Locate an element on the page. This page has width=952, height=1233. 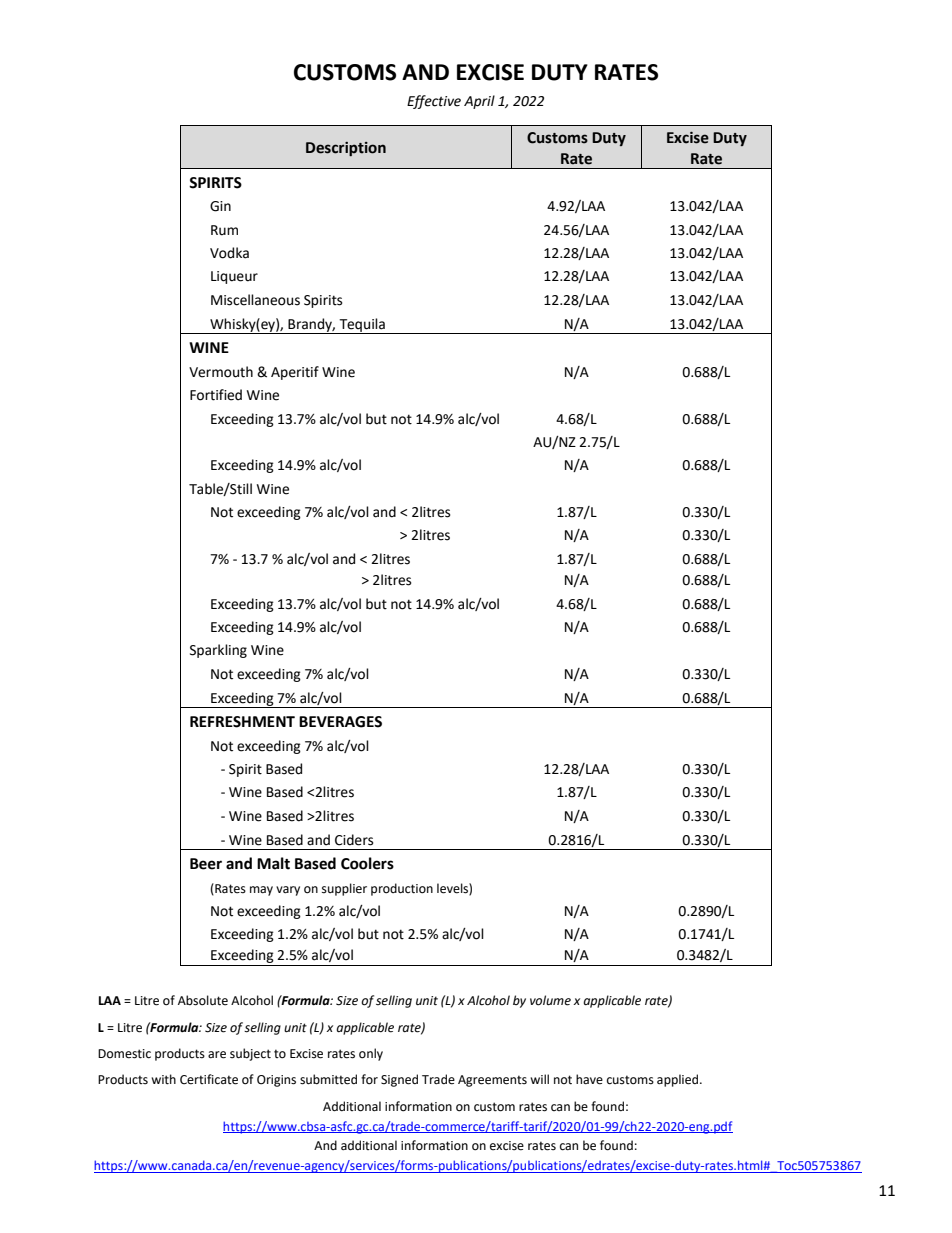
Aperitif is located at coordinates (295, 373).
